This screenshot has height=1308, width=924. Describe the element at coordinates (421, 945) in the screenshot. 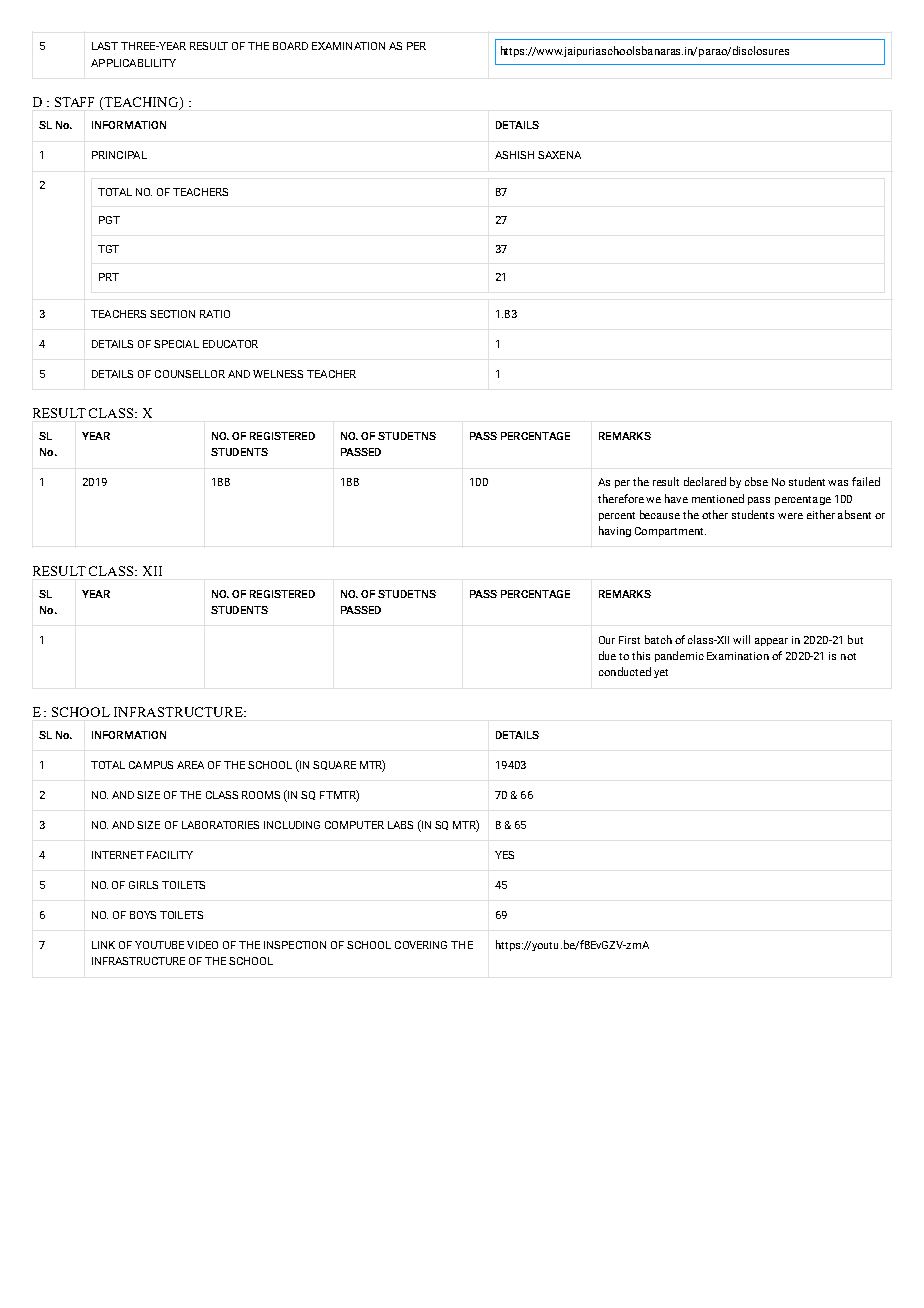

I see `COVERING` at that location.
